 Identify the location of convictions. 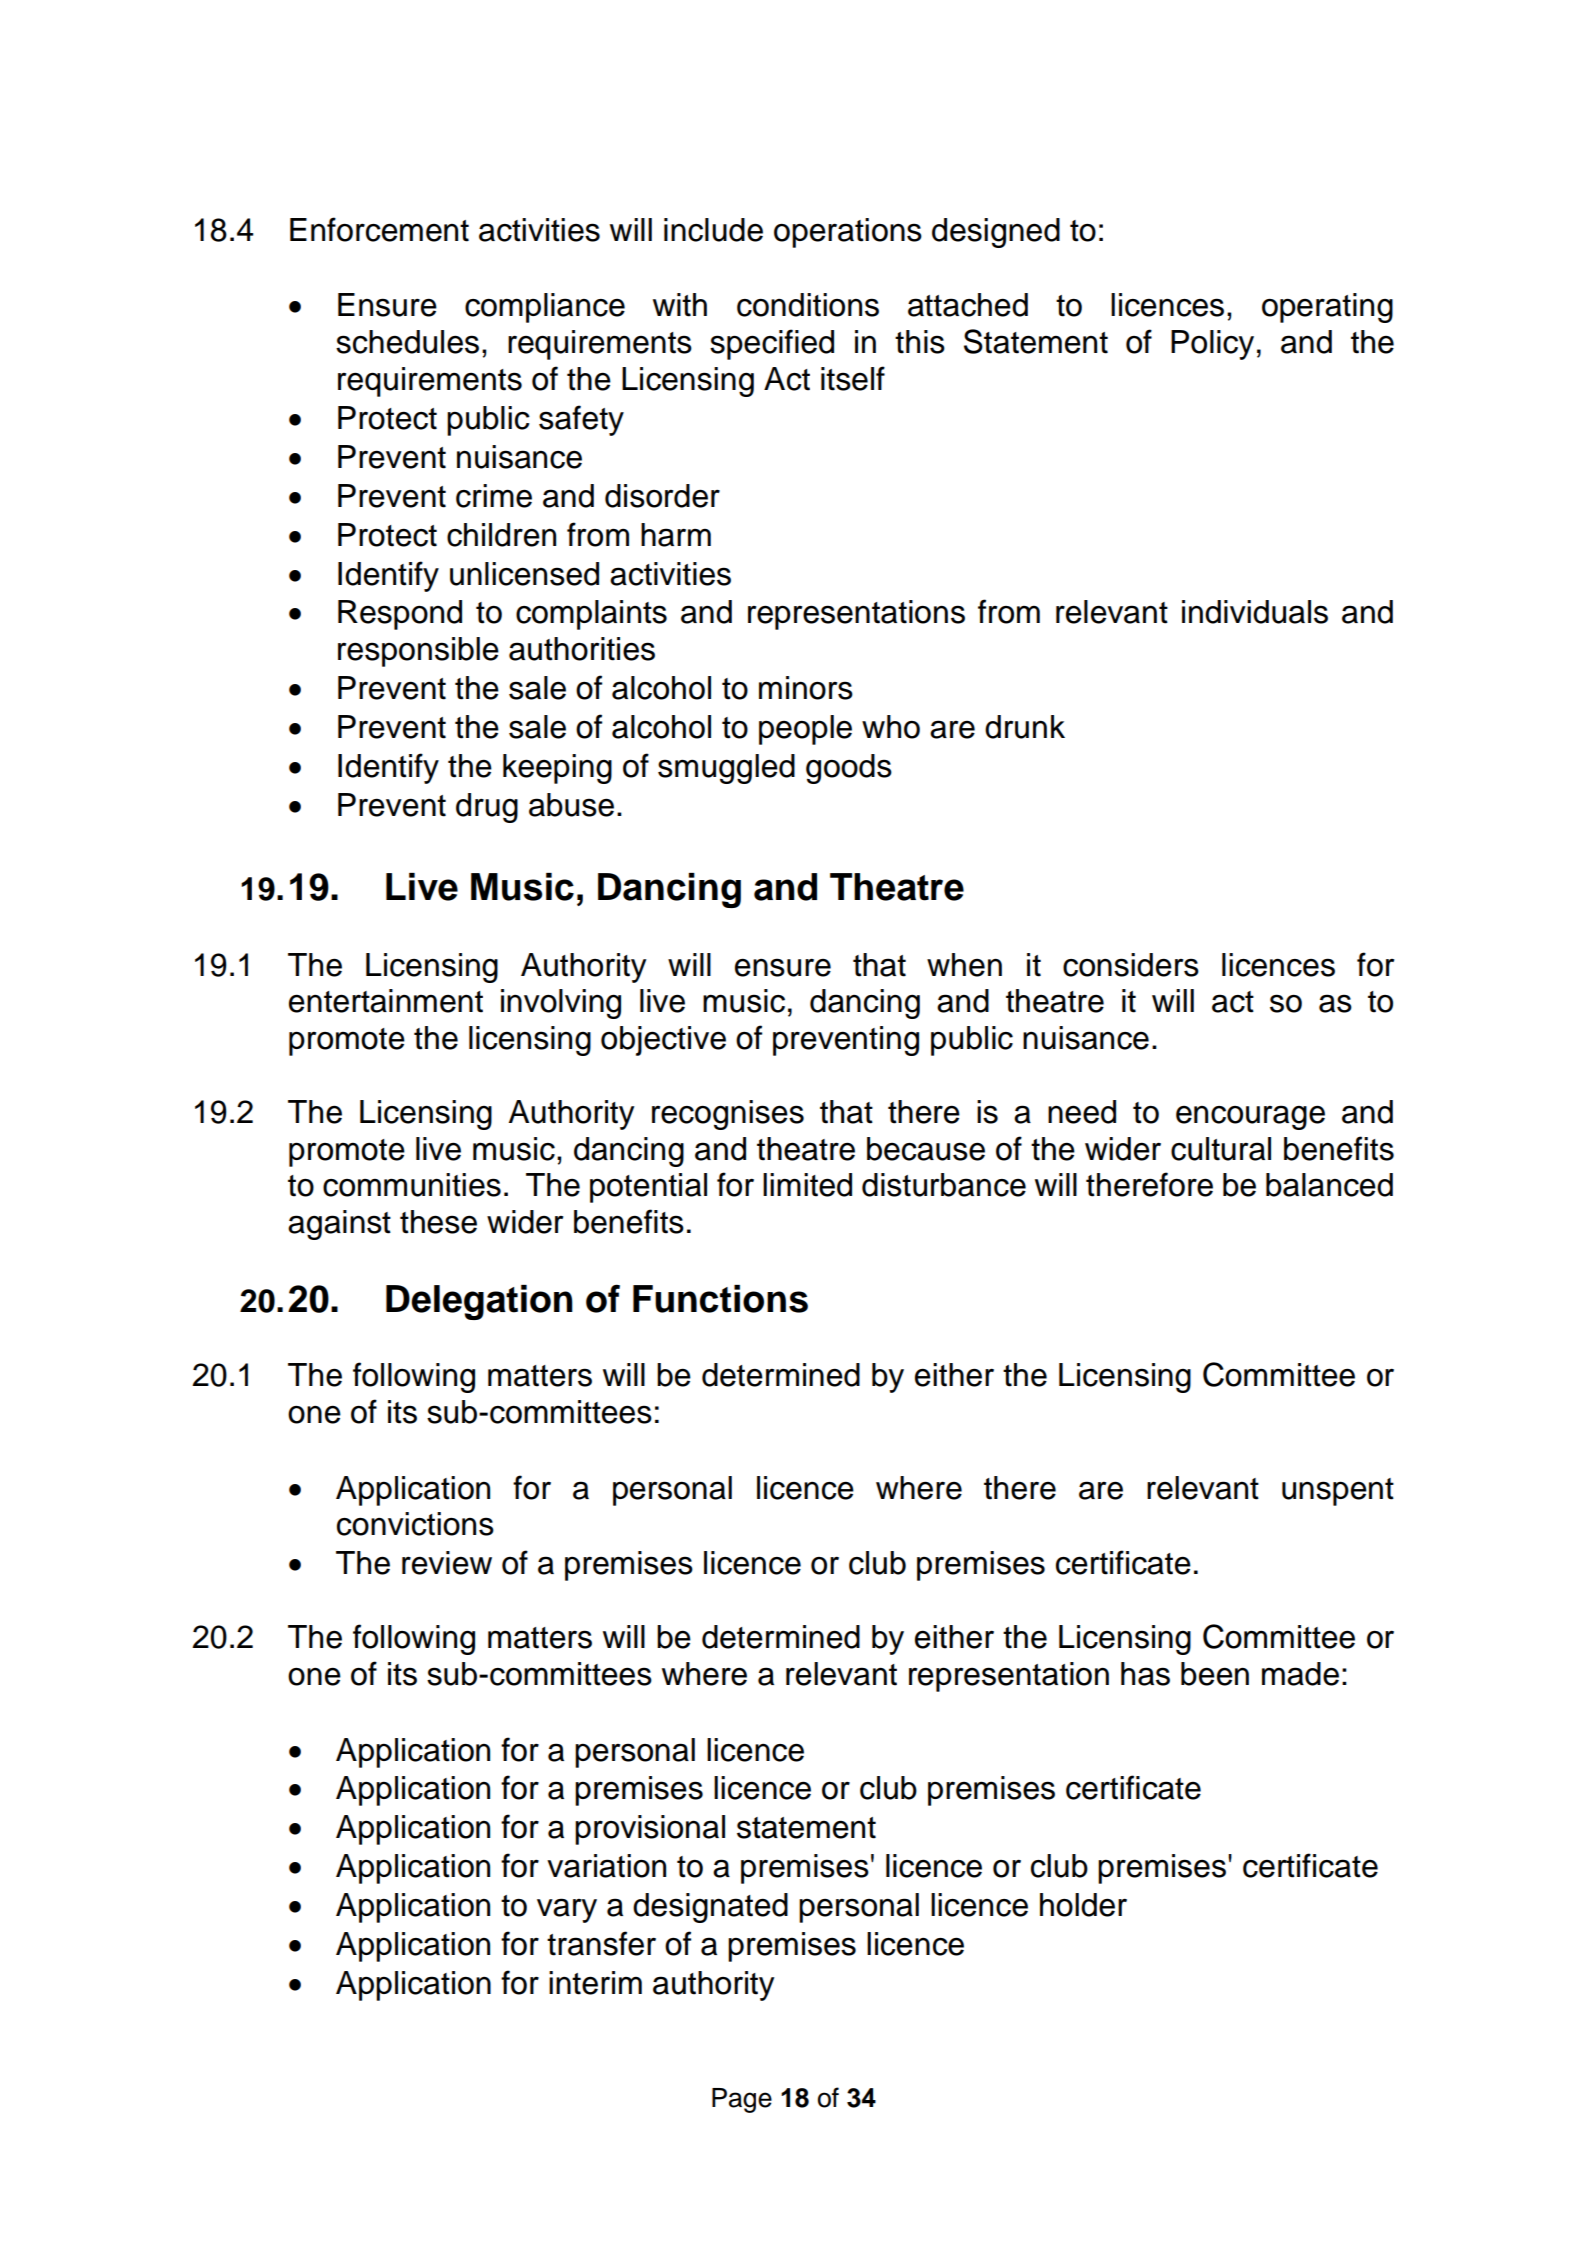
(415, 1524).
